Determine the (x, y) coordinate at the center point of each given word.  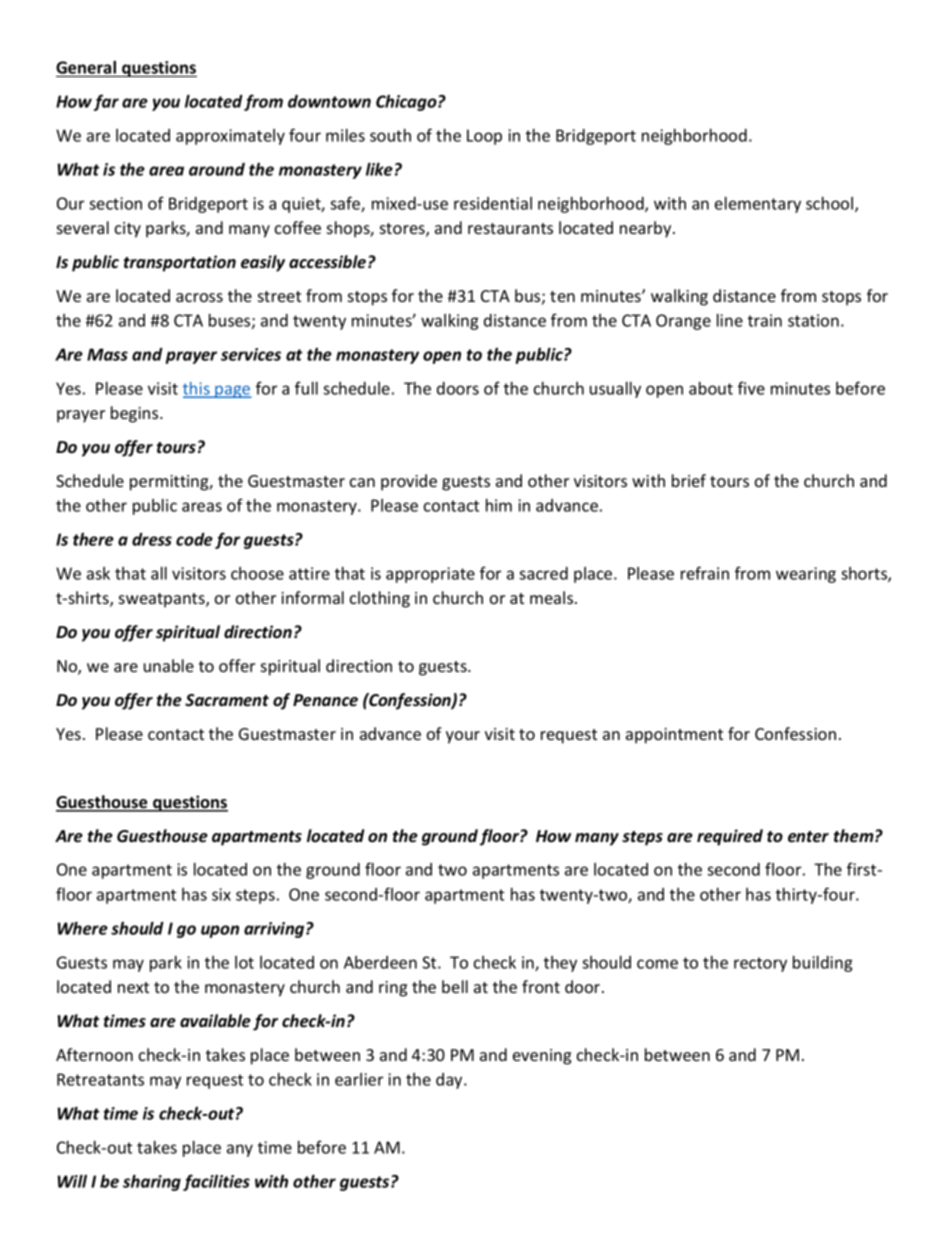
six (221, 894)
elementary (758, 205)
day (450, 1081)
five (751, 388)
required (730, 837)
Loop (484, 137)
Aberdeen (380, 962)
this (197, 389)
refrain (705, 573)
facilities (216, 1182)
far (106, 102)
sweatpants (163, 600)
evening (542, 1057)
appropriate (430, 575)
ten (562, 296)
